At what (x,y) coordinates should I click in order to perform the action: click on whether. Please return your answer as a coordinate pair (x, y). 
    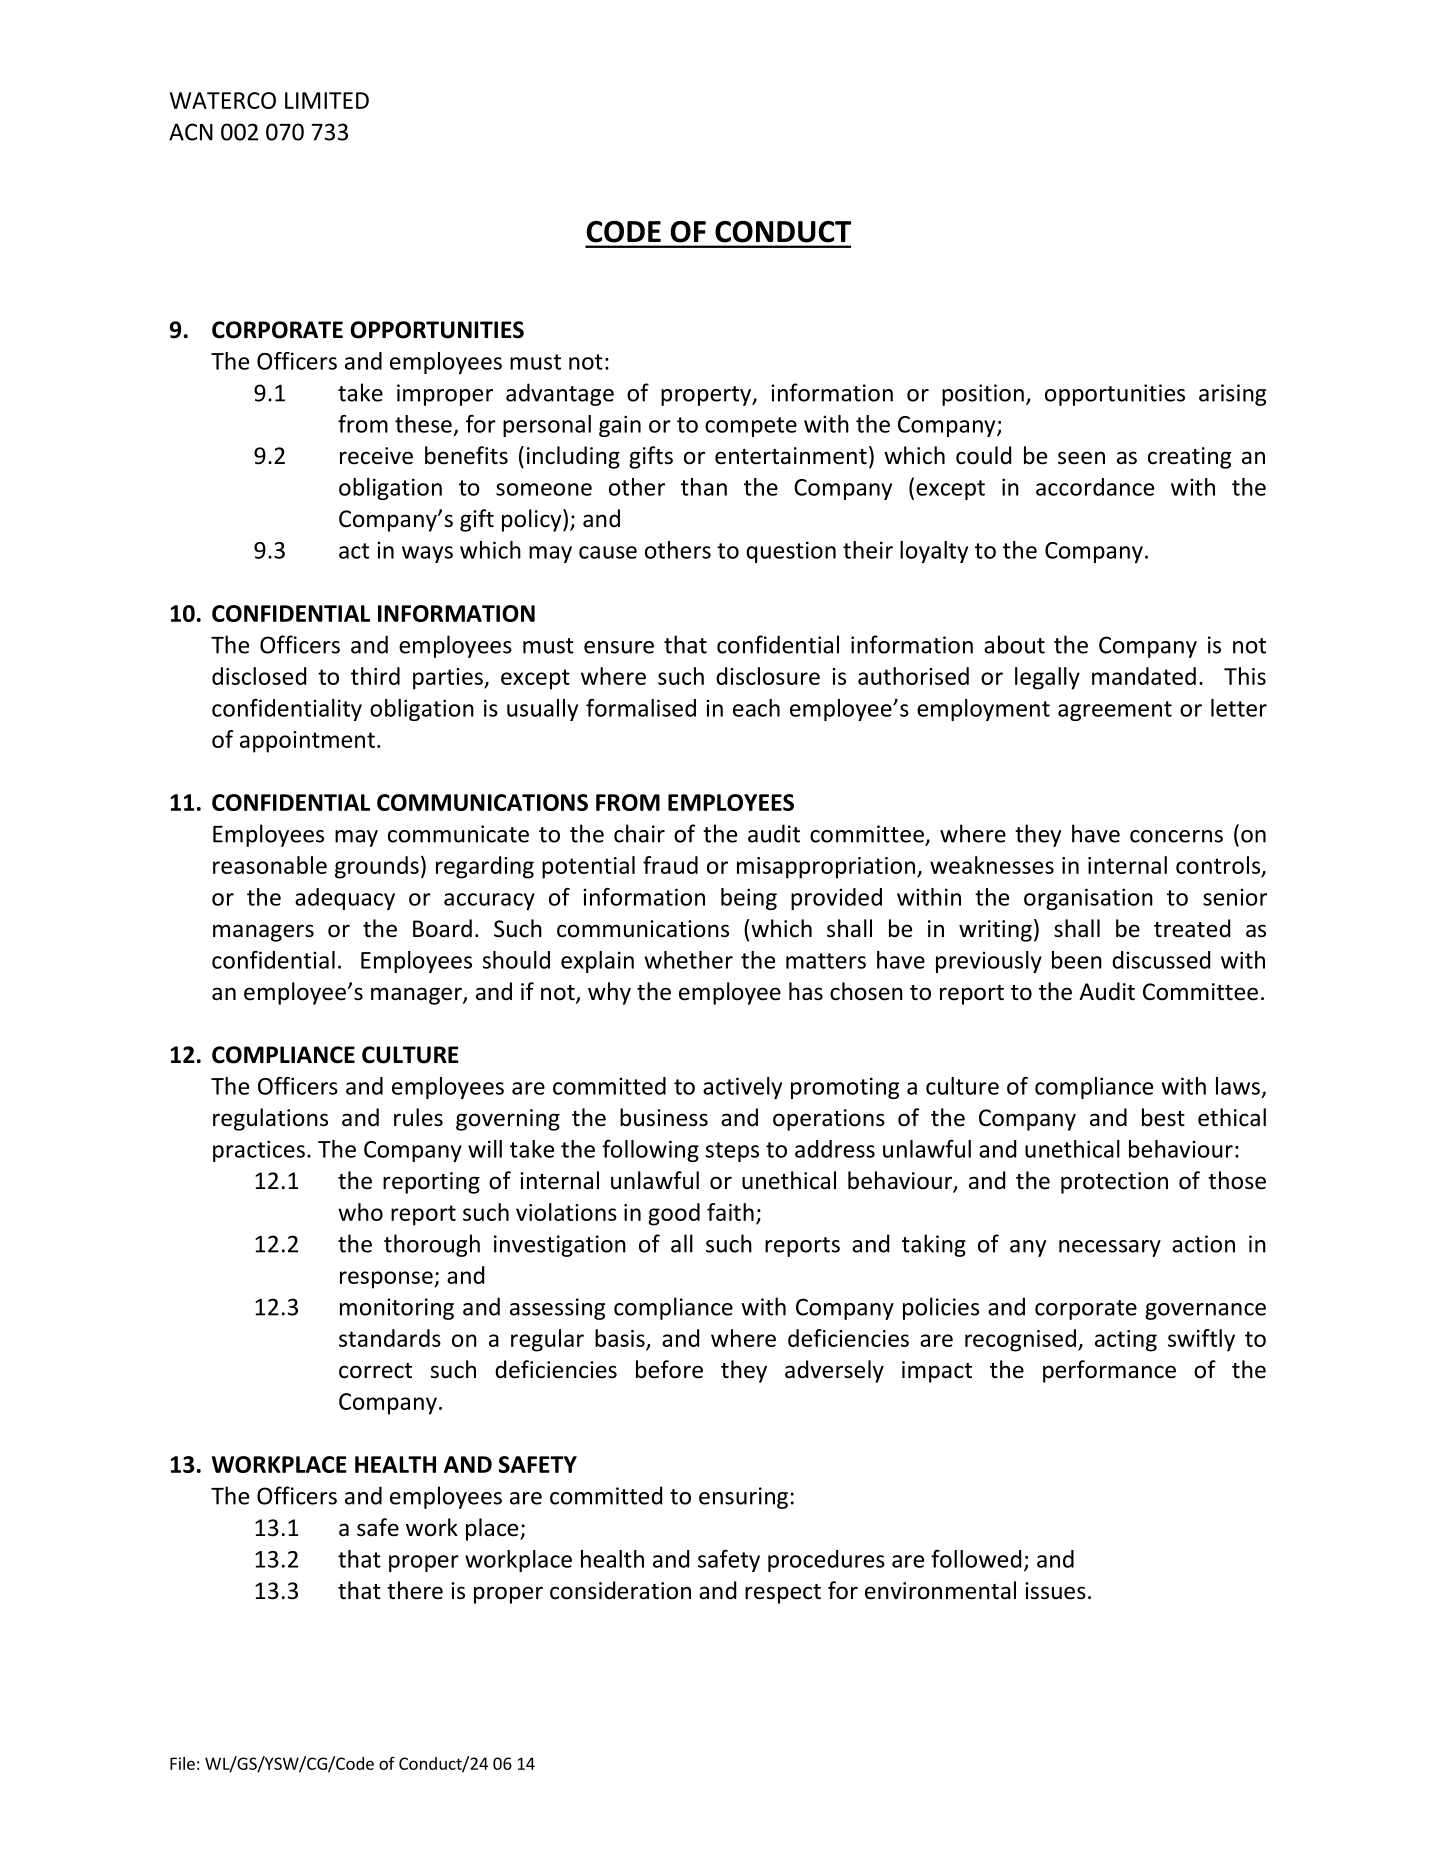
    Looking at the image, I should click on (689, 960).
